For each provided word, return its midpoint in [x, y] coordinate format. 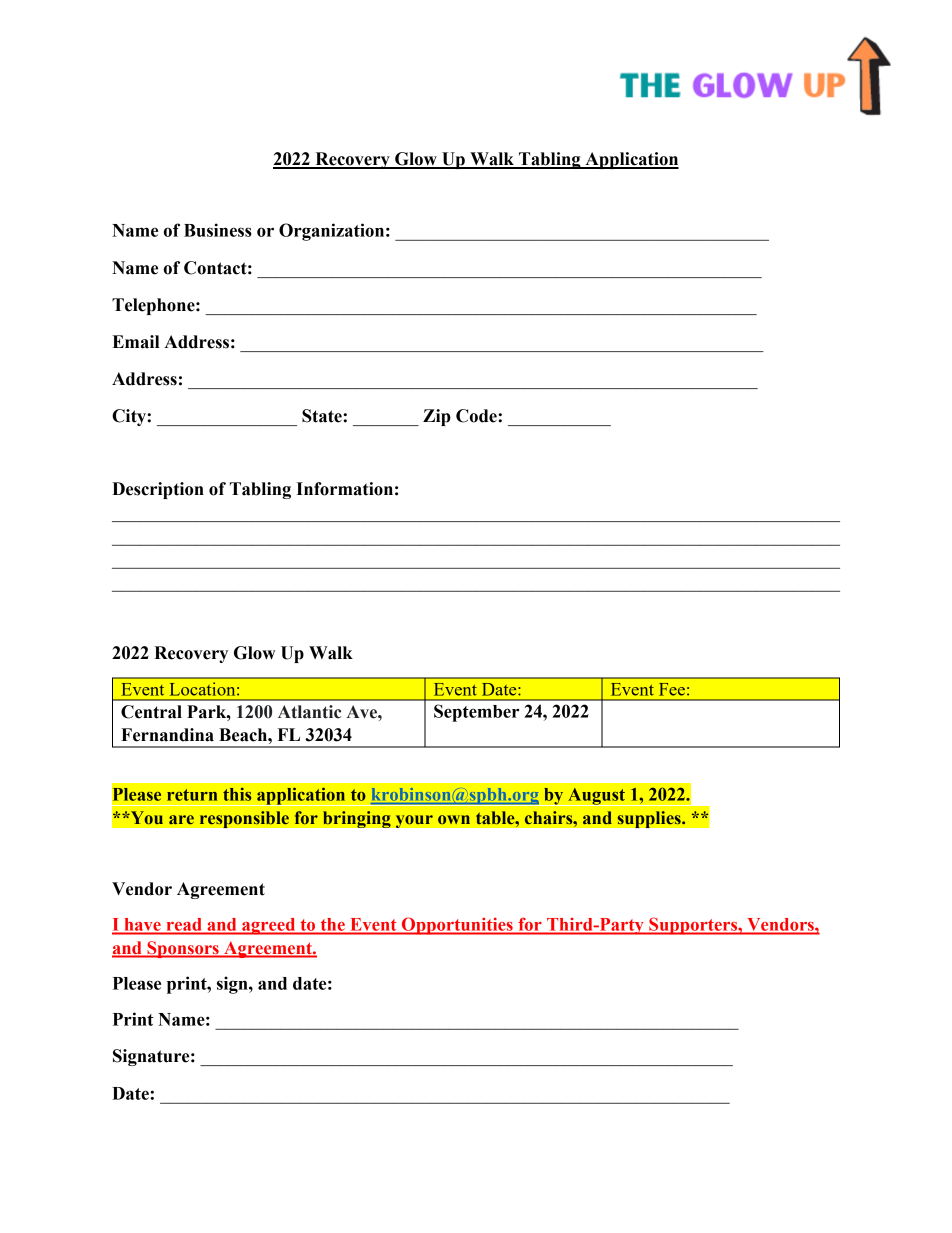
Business [218, 230]
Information [344, 489]
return [192, 795]
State [323, 416]
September [476, 713]
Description [158, 490]
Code [477, 416]
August [596, 797]
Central [151, 712]
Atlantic [309, 712]
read [184, 924]
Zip [437, 417]
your [414, 821]
